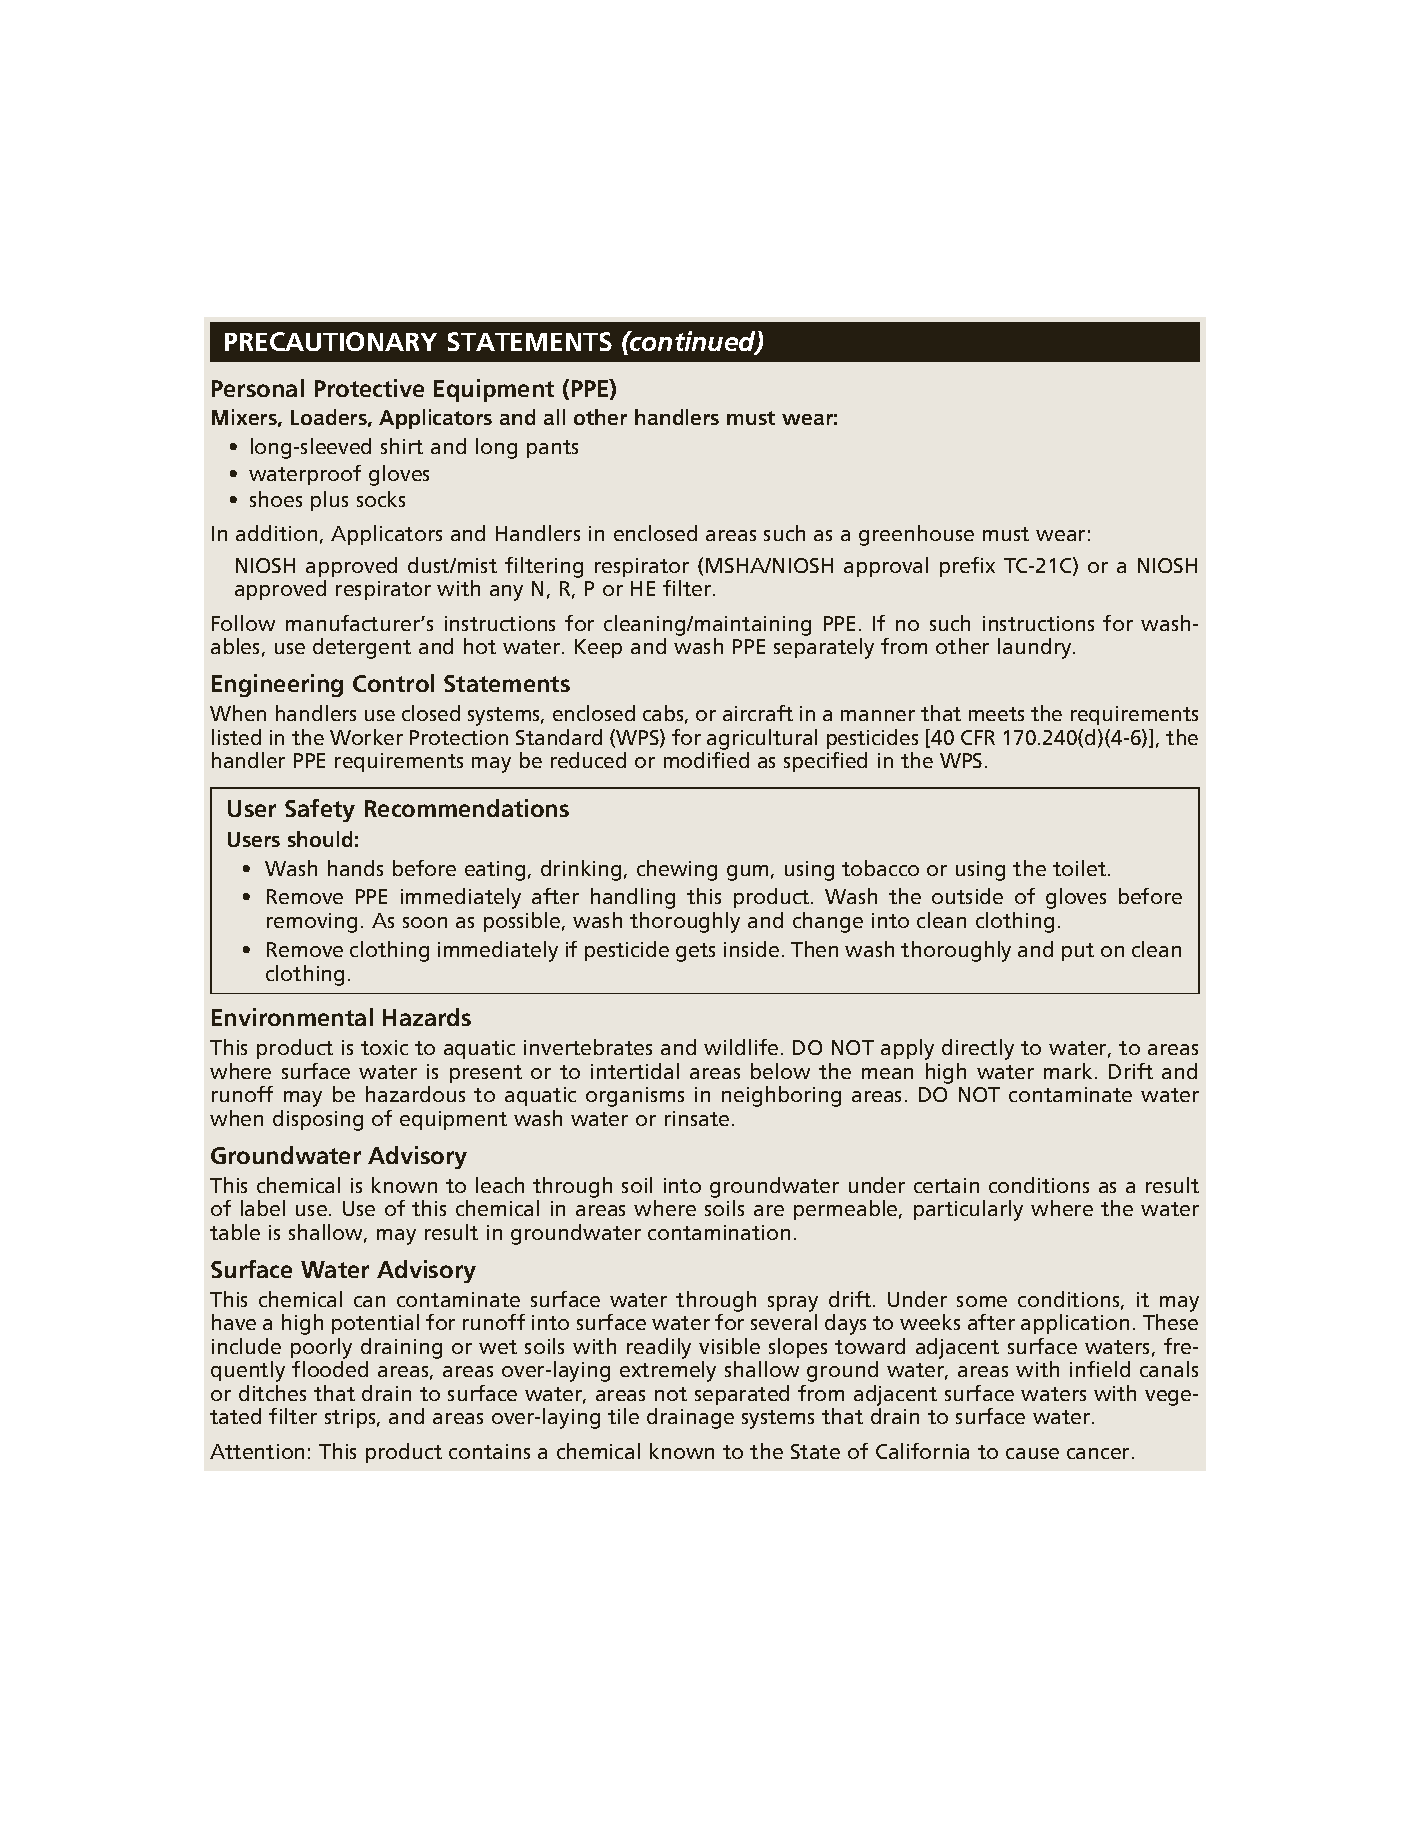  What do you see at coordinates (369, 388) in the image?
I see `Protective` at bounding box center [369, 388].
